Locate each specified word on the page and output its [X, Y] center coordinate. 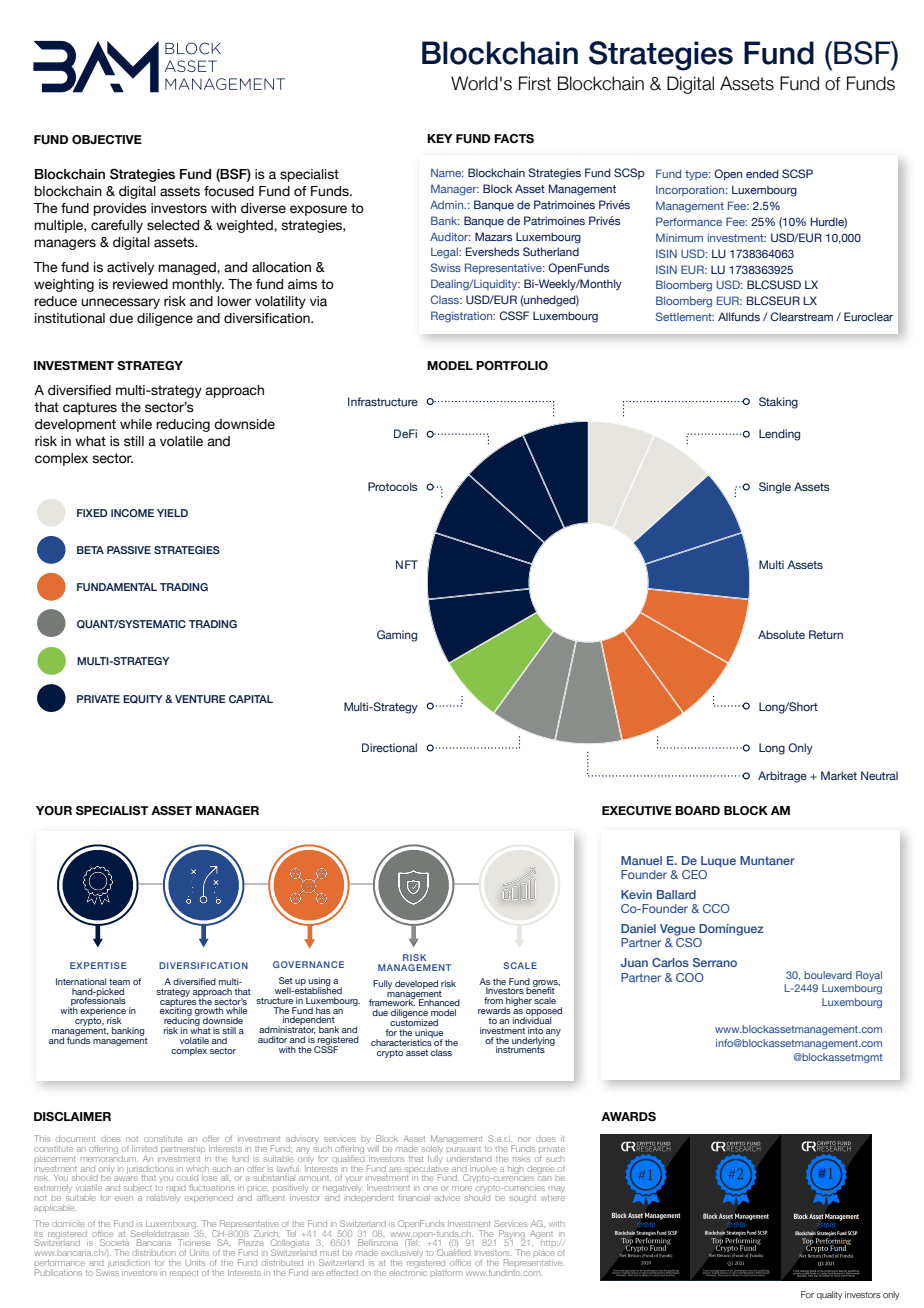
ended [762, 173]
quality [830, 1295]
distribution [154, 1253]
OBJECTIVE [107, 139]
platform [446, 1272]
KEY [440, 138]
